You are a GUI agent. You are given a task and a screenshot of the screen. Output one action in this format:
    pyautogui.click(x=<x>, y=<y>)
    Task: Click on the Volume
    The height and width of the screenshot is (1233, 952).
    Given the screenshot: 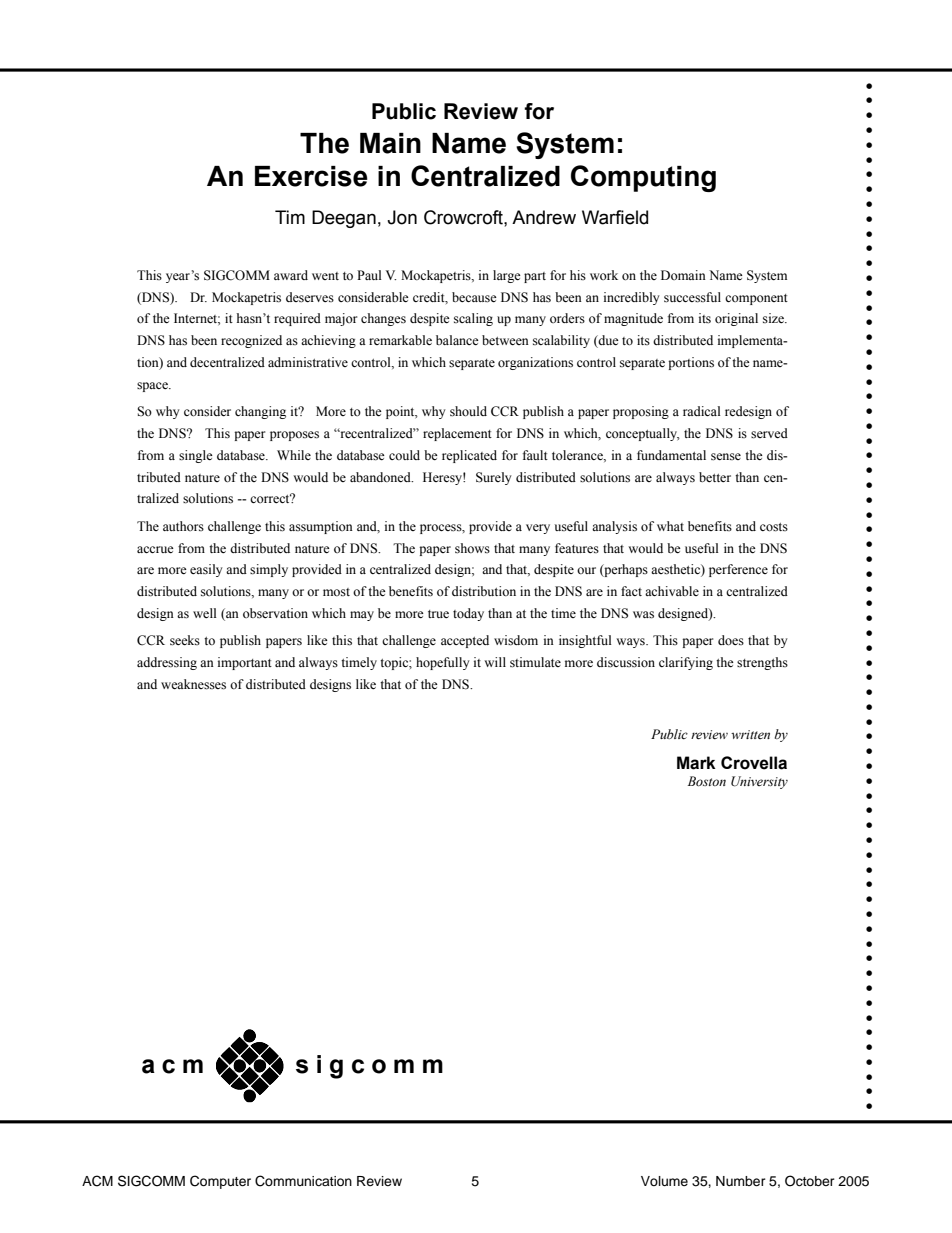 What is the action you would take?
    pyautogui.click(x=664, y=1181)
